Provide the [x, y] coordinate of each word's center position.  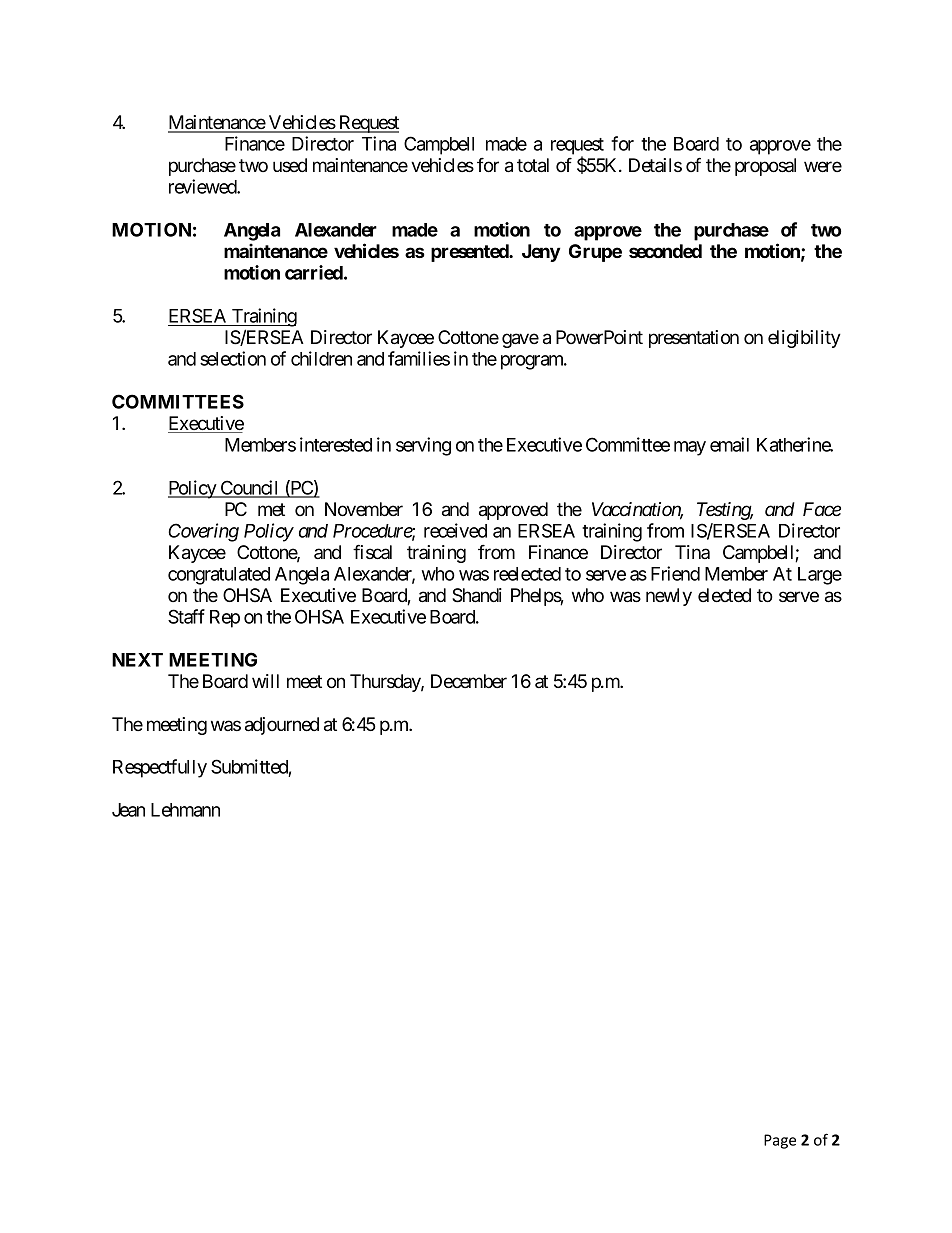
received [455, 530]
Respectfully [160, 768]
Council [249, 488]
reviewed [203, 186]
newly [669, 597]
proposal [765, 167]
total [533, 165]
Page [780, 1141]
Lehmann [185, 810]
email [729, 444]
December [469, 681]
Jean [128, 810]
